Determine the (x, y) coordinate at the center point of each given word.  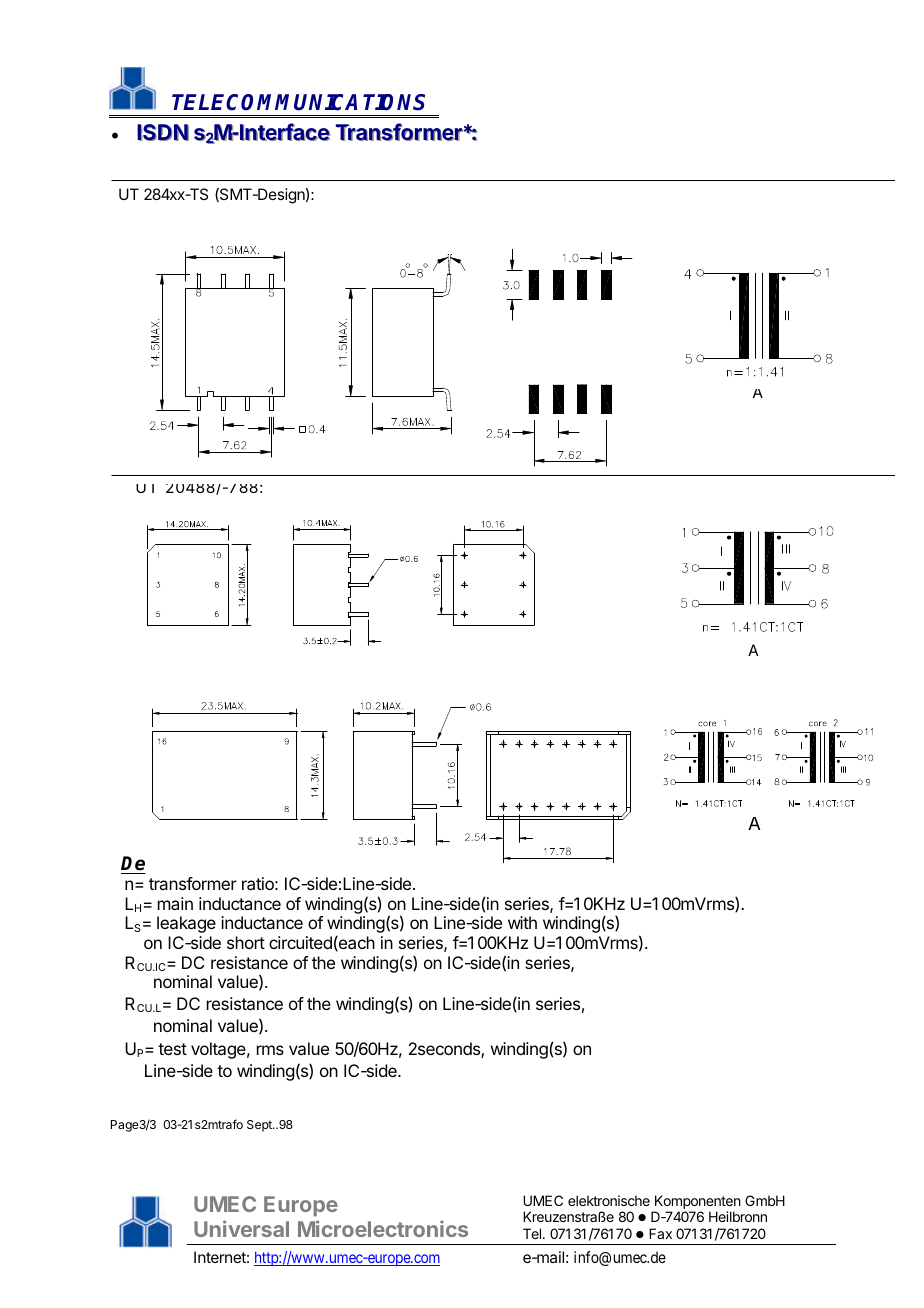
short (246, 942)
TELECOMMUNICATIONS (298, 102)
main (175, 903)
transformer (193, 883)
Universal (241, 1228)
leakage (186, 924)
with (522, 922)
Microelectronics (383, 1228)
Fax (660, 1233)
